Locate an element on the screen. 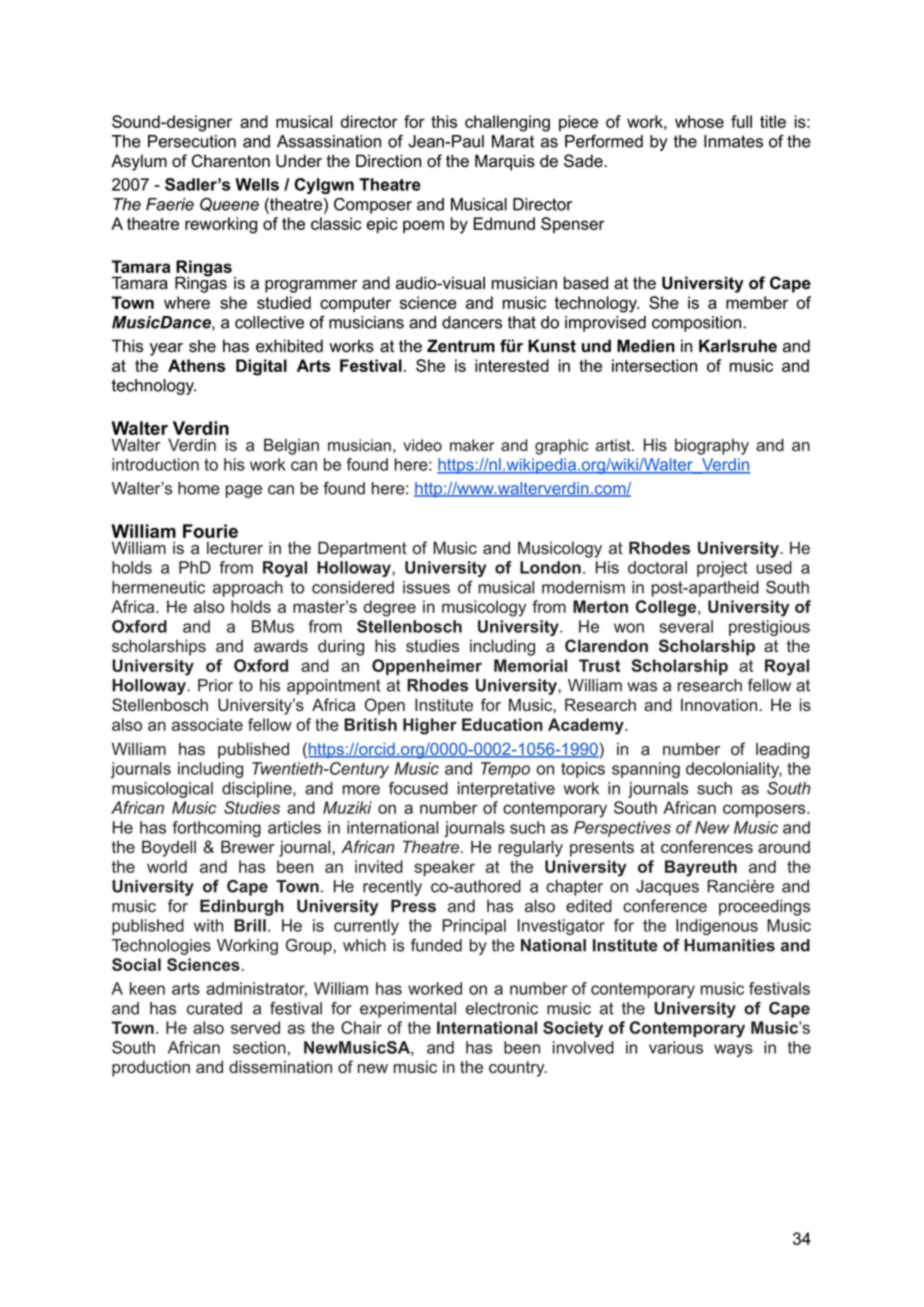  curated is located at coordinates (214, 1008).
